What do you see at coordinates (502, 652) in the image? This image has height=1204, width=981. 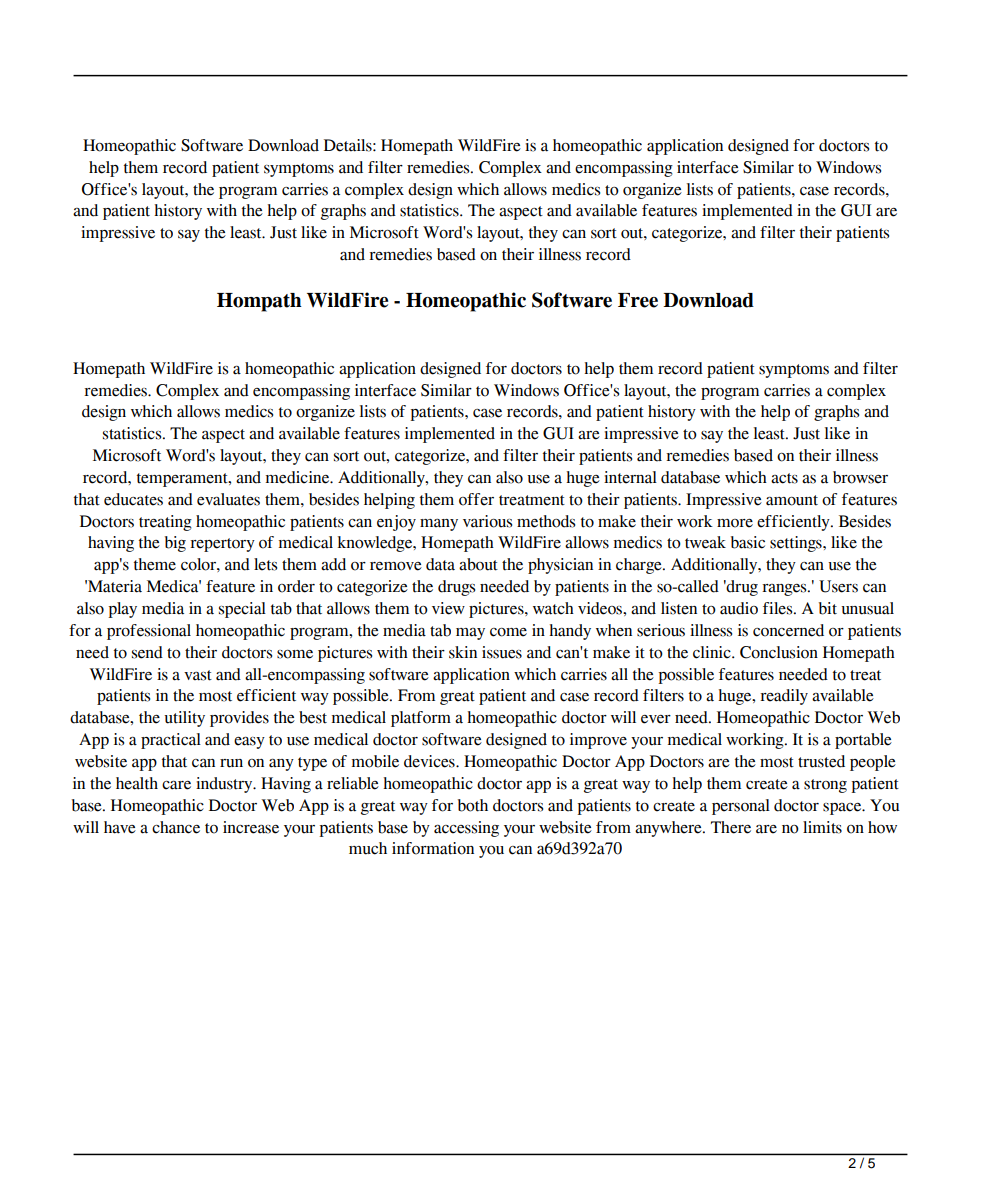 I see `issues` at bounding box center [502, 652].
